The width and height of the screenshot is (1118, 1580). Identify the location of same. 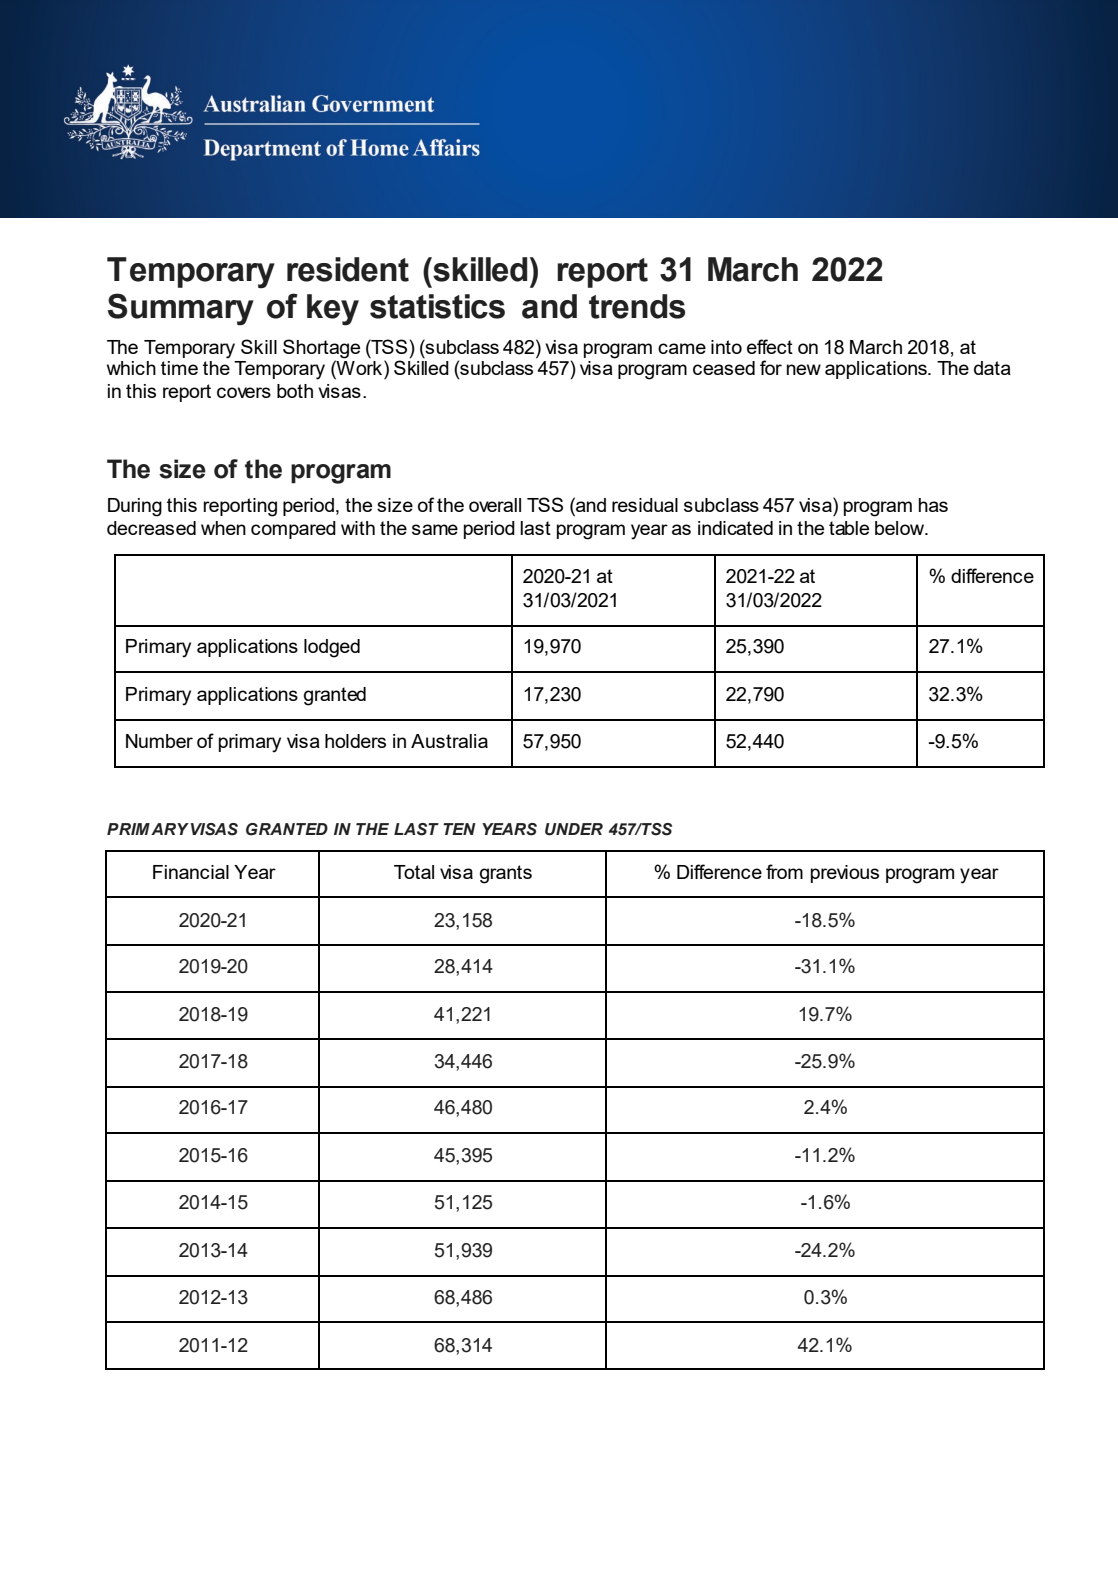
(435, 529).
